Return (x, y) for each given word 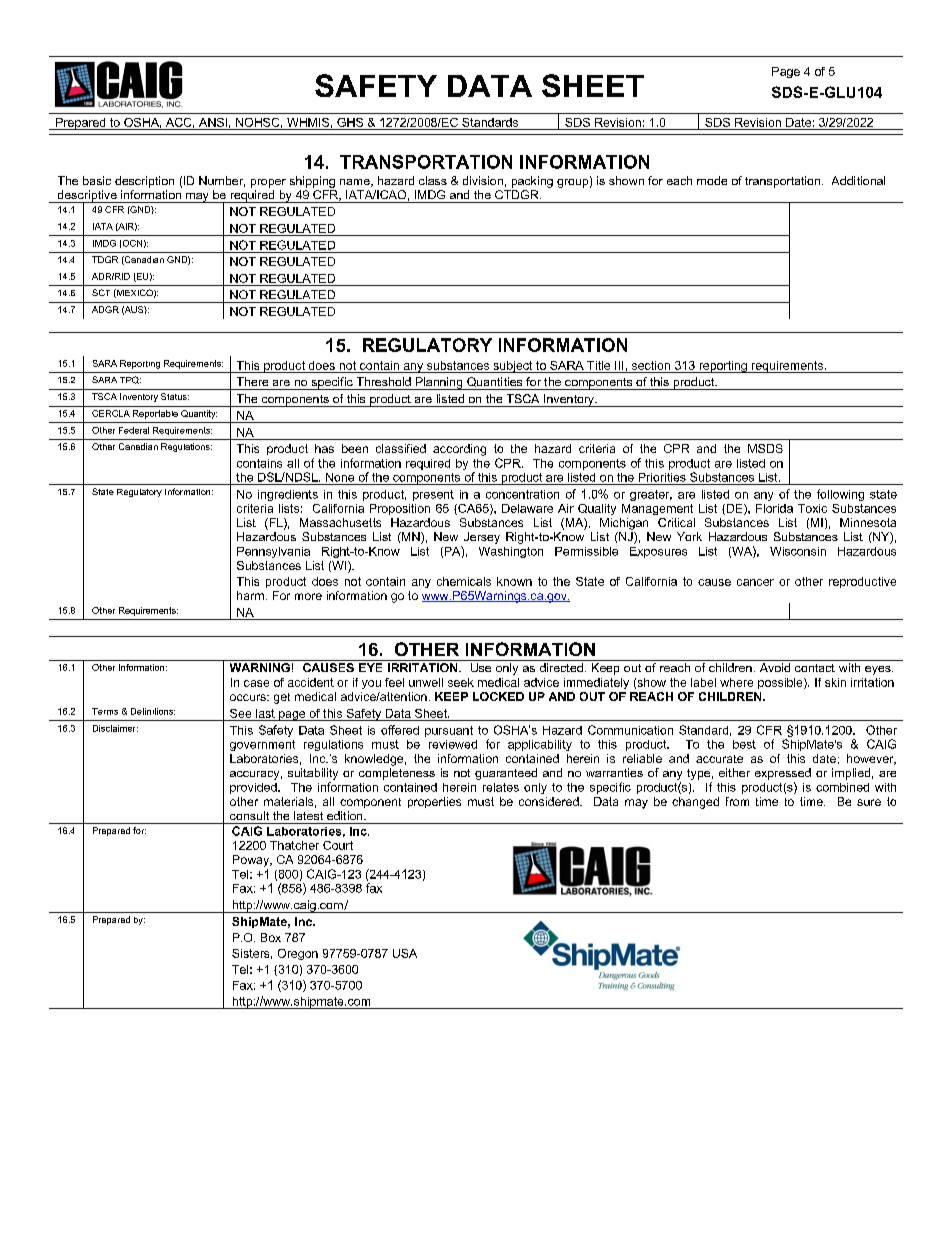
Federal (134, 430)
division (483, 180)
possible (781, 683)
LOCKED (498, 696)
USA (405, 953)
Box (271, 937)
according (459, 450)
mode (712, 180)
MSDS (765, 448)
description (144, 182)
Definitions (153, 711)
